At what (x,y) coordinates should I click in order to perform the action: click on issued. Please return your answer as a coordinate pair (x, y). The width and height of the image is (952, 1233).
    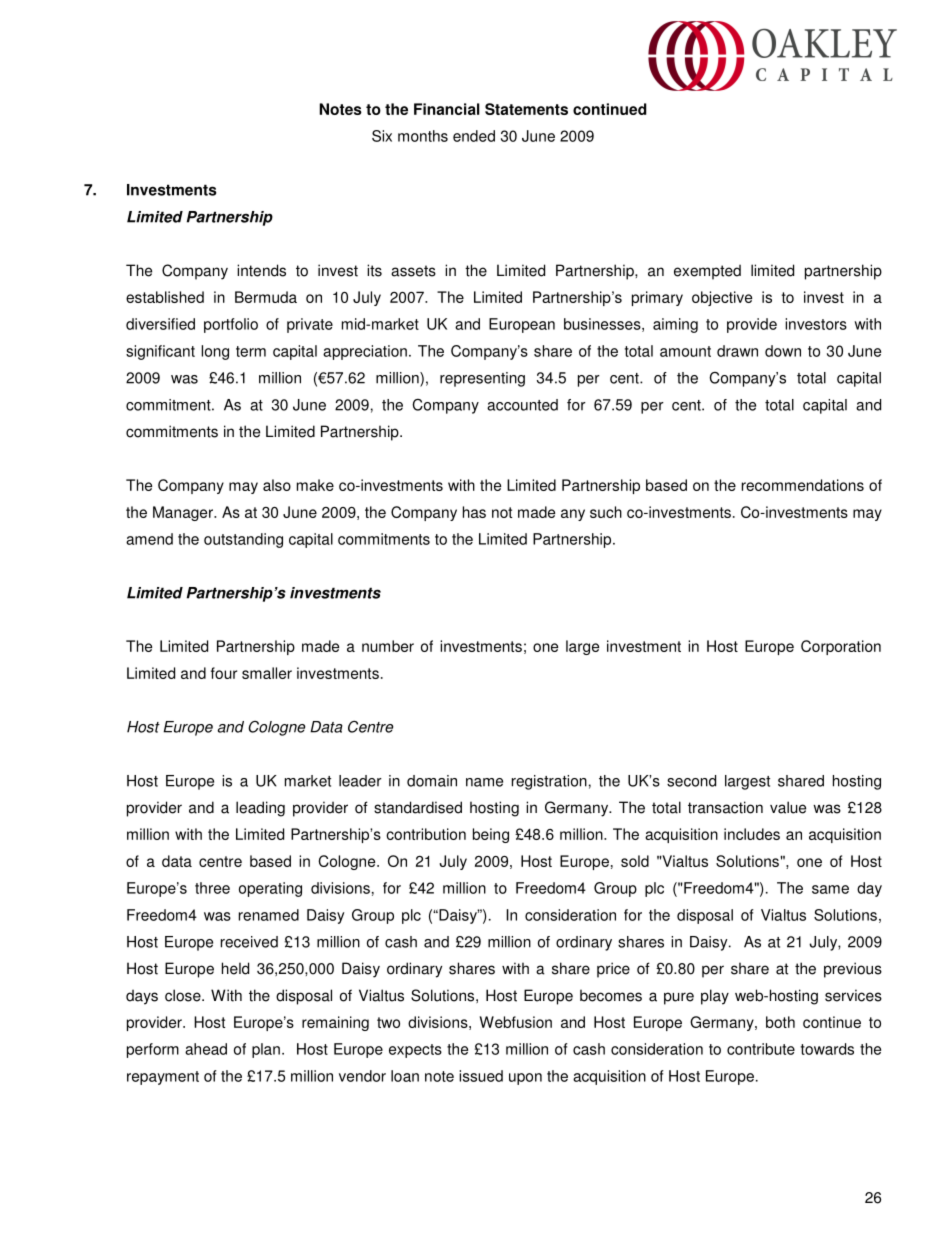
    Looking at the image, I should click on (481, 1076).
